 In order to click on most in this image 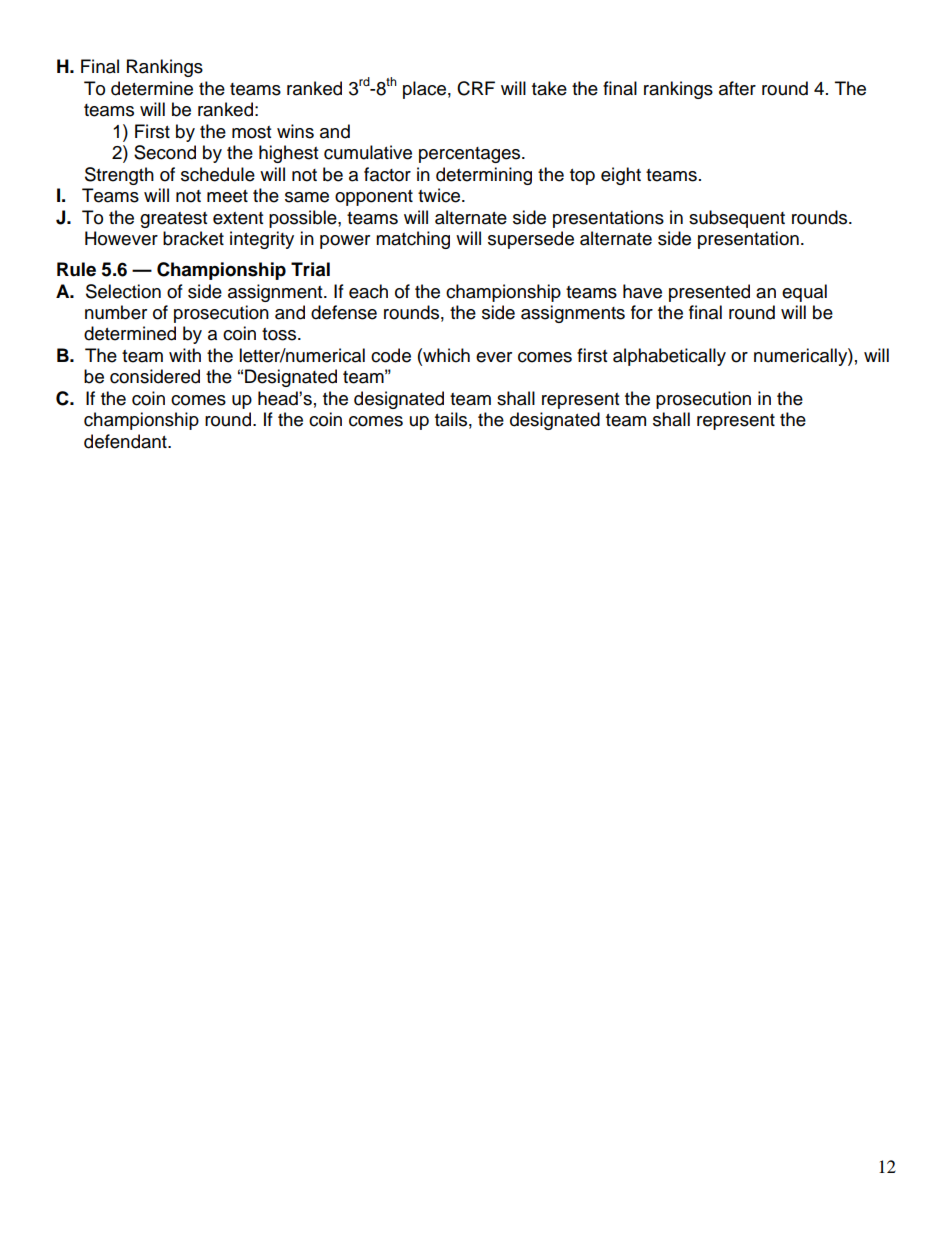, I will do `click(251, 132)`.
